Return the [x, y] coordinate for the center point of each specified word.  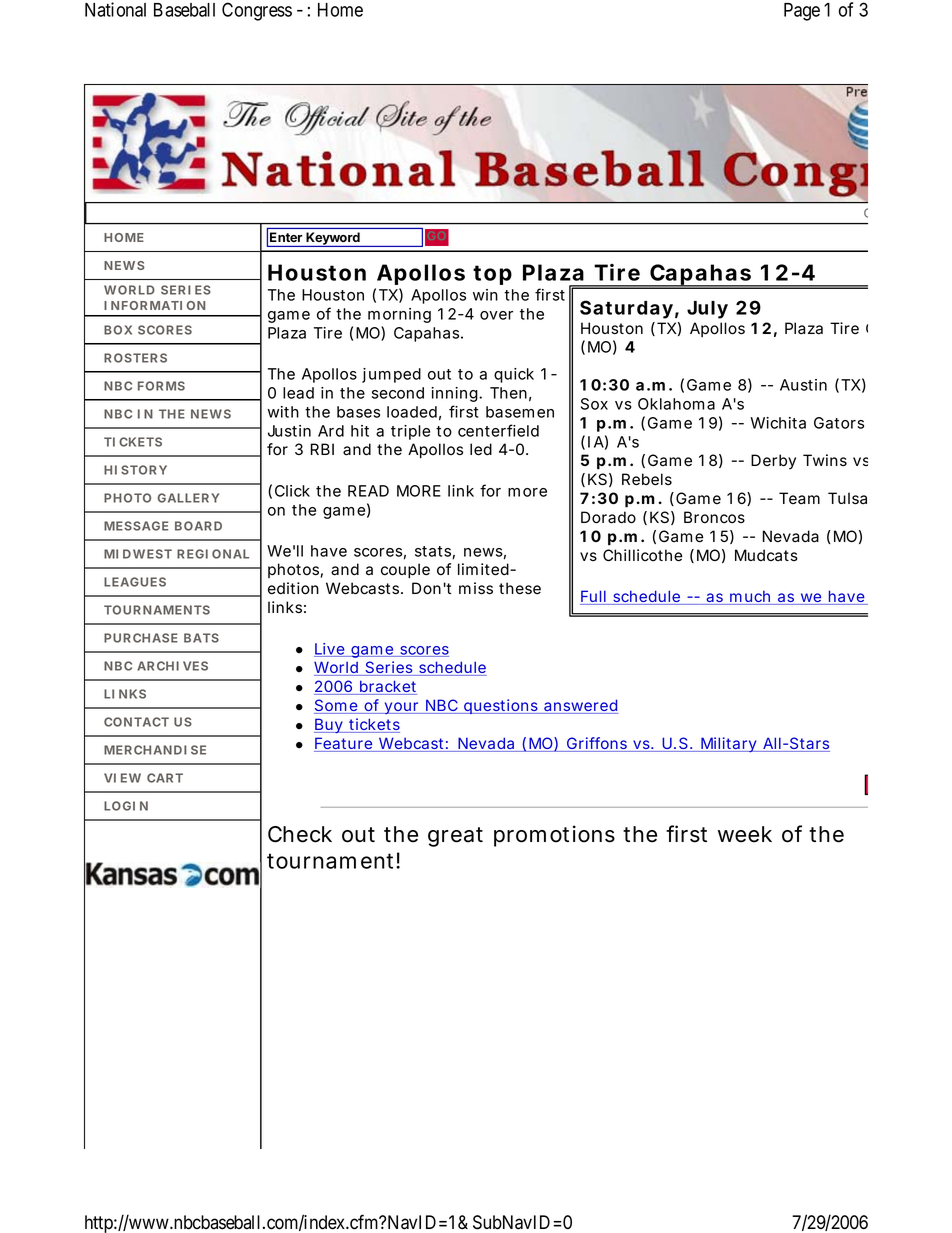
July [707, 310]
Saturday [626, 309]
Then [508, 393]
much [749, 597]
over [496, 315]
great [455, 837]
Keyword [333, 239]
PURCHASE [141, 638]
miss [476, 588]
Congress [257, 11]
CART [165, 778]
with [283, 412]
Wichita [778, 423]
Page [802, 12]
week [745, 834]
